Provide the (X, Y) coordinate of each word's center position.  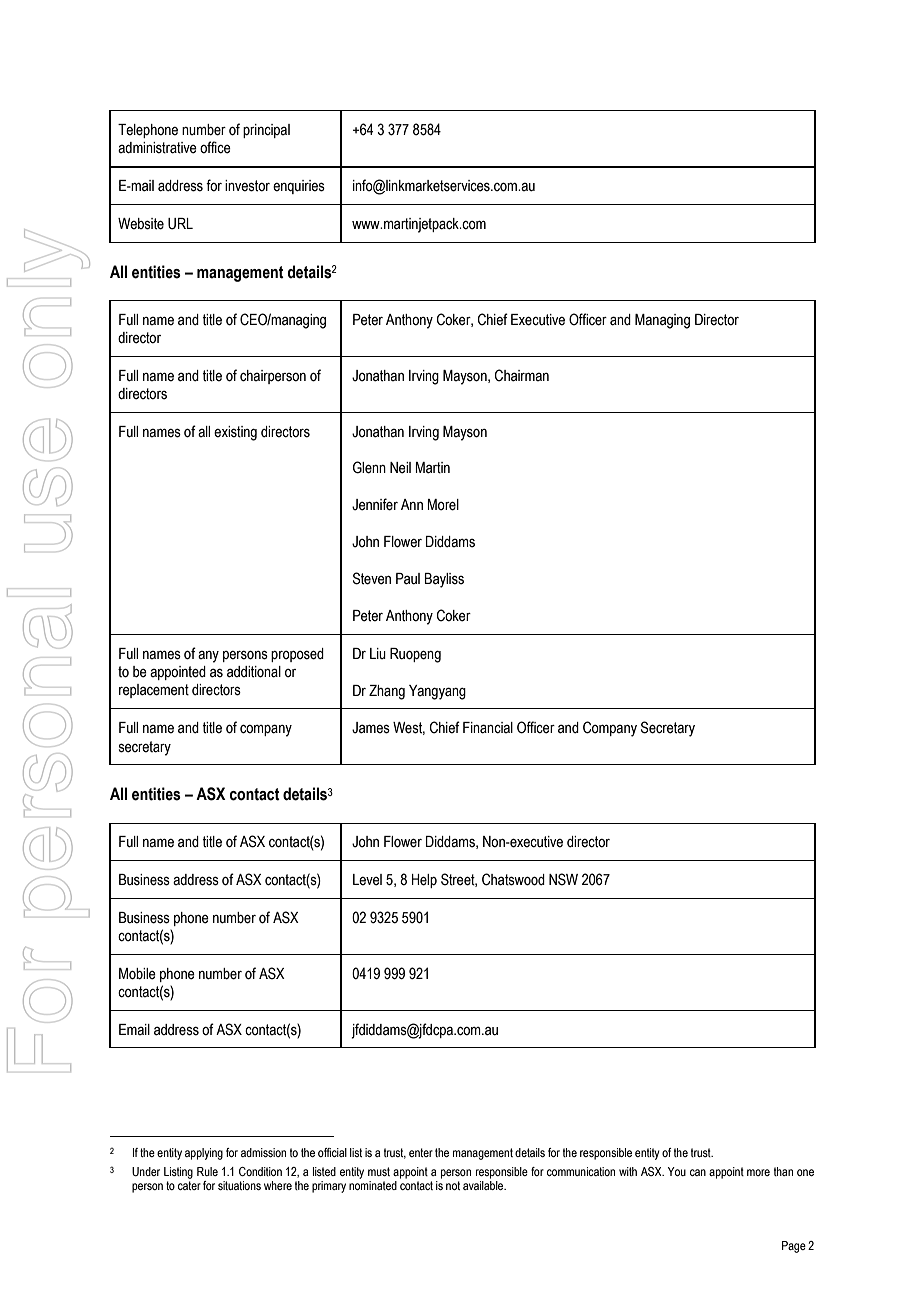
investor (247, 186)
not (453, 1185)
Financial (488, 728)
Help (424, 881)
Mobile (137, 974)
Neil (400, 468)
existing (235, 433)
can (698, 1172)
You (677, 1171)
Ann (412, 504)
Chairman (522, 375)
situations (239, 1185)
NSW (563, 879)
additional (254, 672)
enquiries (299, 187)
